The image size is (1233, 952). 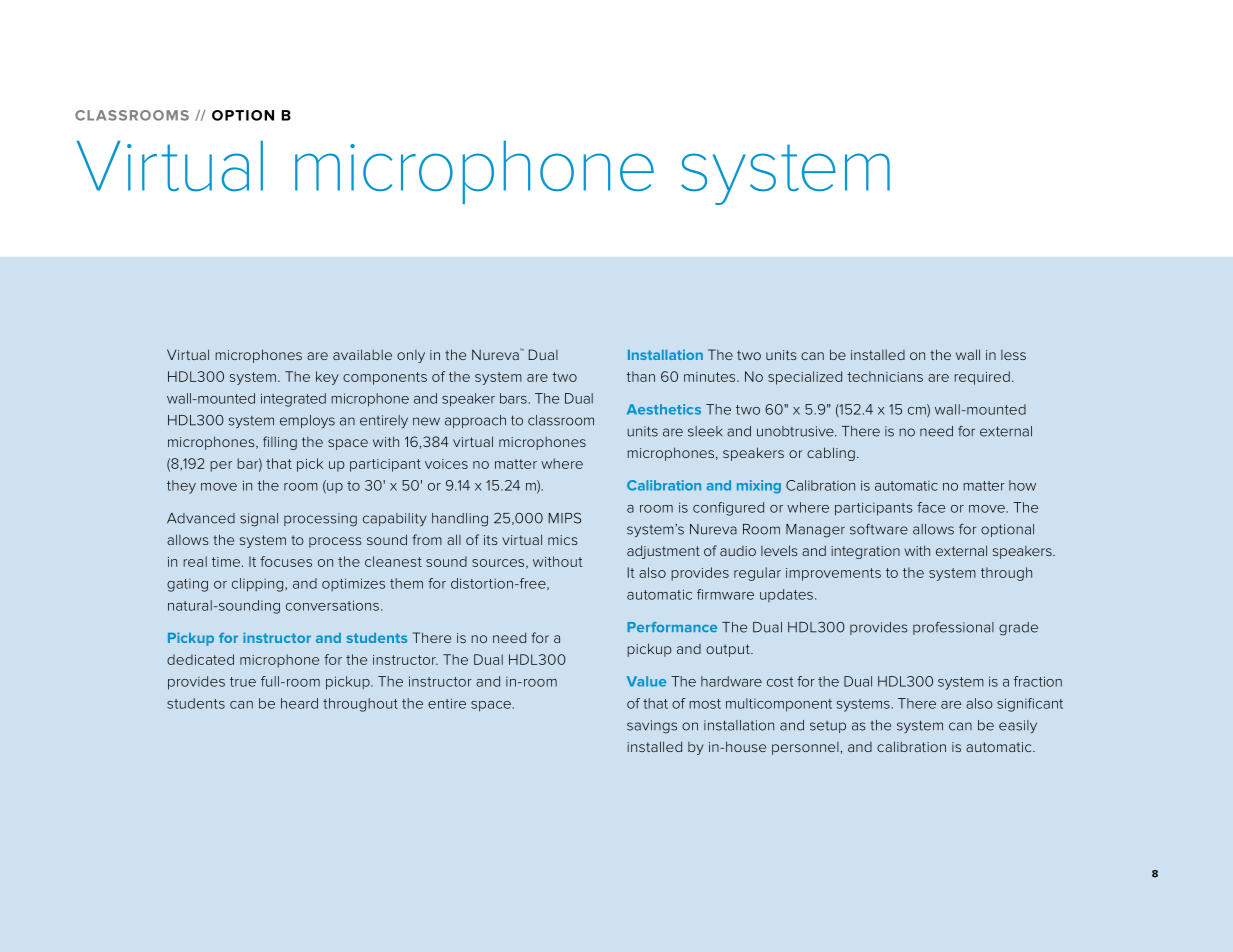 I want to click on adjustment, so click(x=663, y=552).
